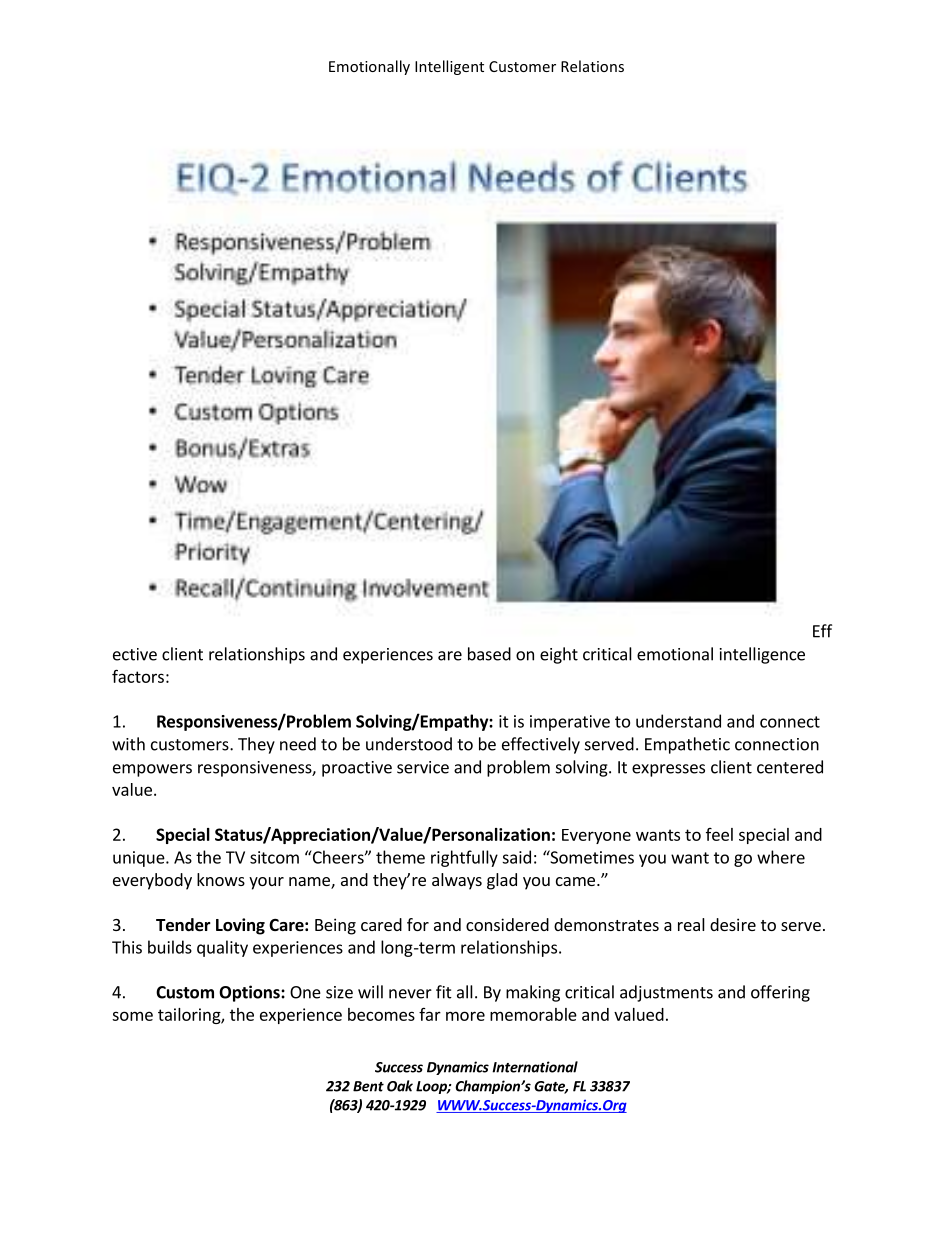  Describe the element at coordinates (250, 993) in the screenshot. I see `Options` at that location.
